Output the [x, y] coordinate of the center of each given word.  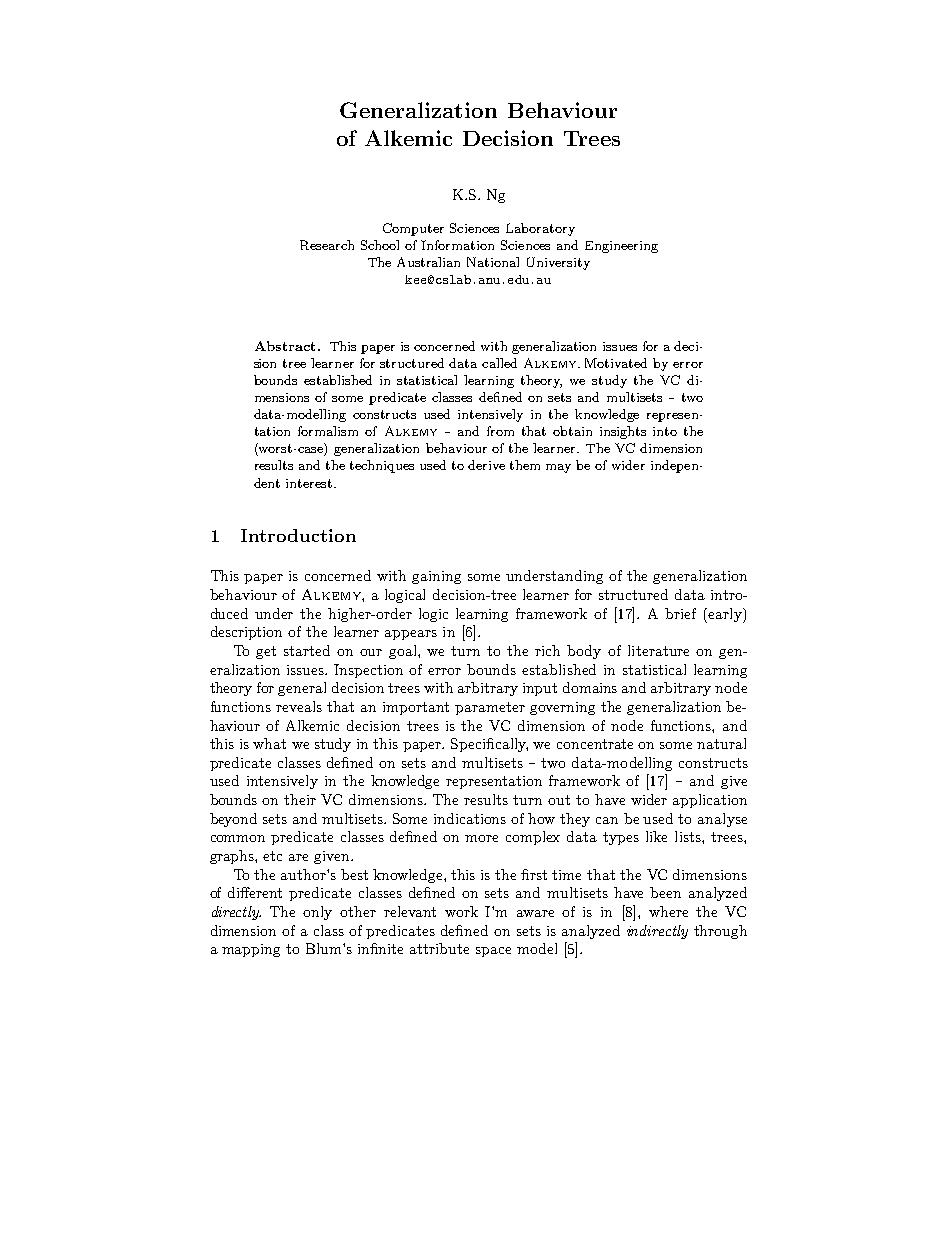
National [493, 262]
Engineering [621, 247]
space [493, 952]
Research [327, 245]
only [317, 913]
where [668, 911]
